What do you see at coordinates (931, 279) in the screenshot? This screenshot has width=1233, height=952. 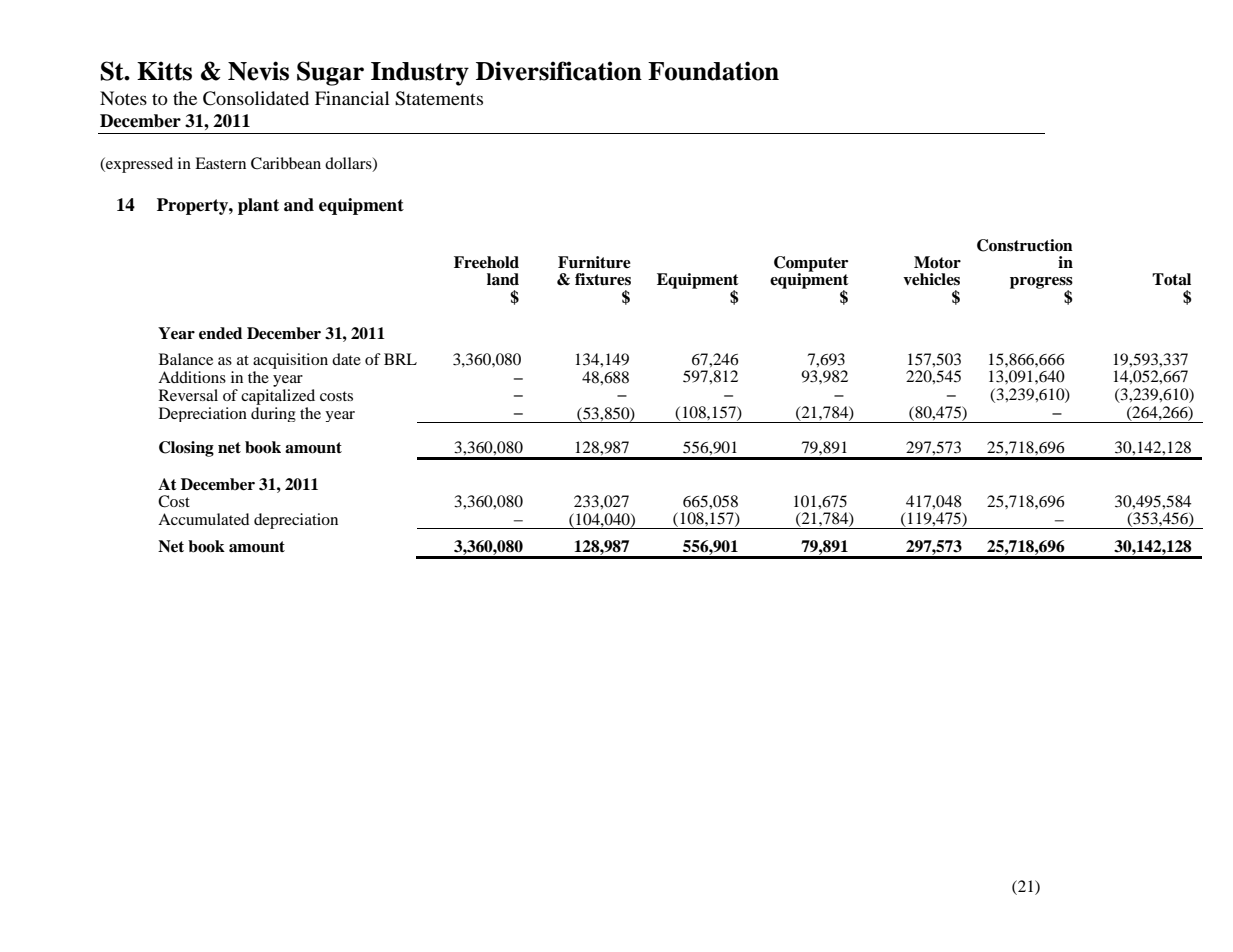 I see `vehicles` at bounding box center [931, 279].
